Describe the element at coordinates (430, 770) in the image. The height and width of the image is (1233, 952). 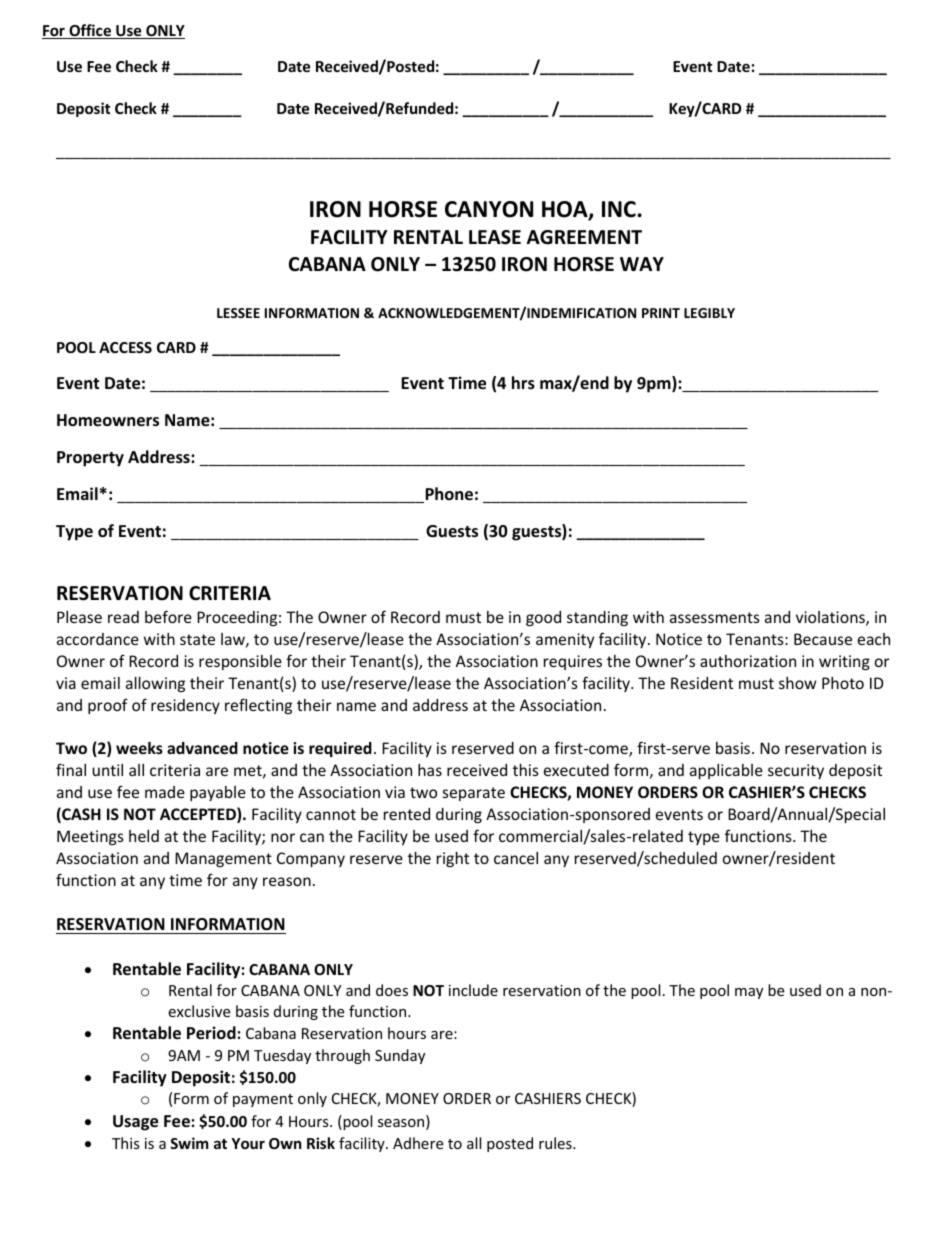
I see `has` at that location.
